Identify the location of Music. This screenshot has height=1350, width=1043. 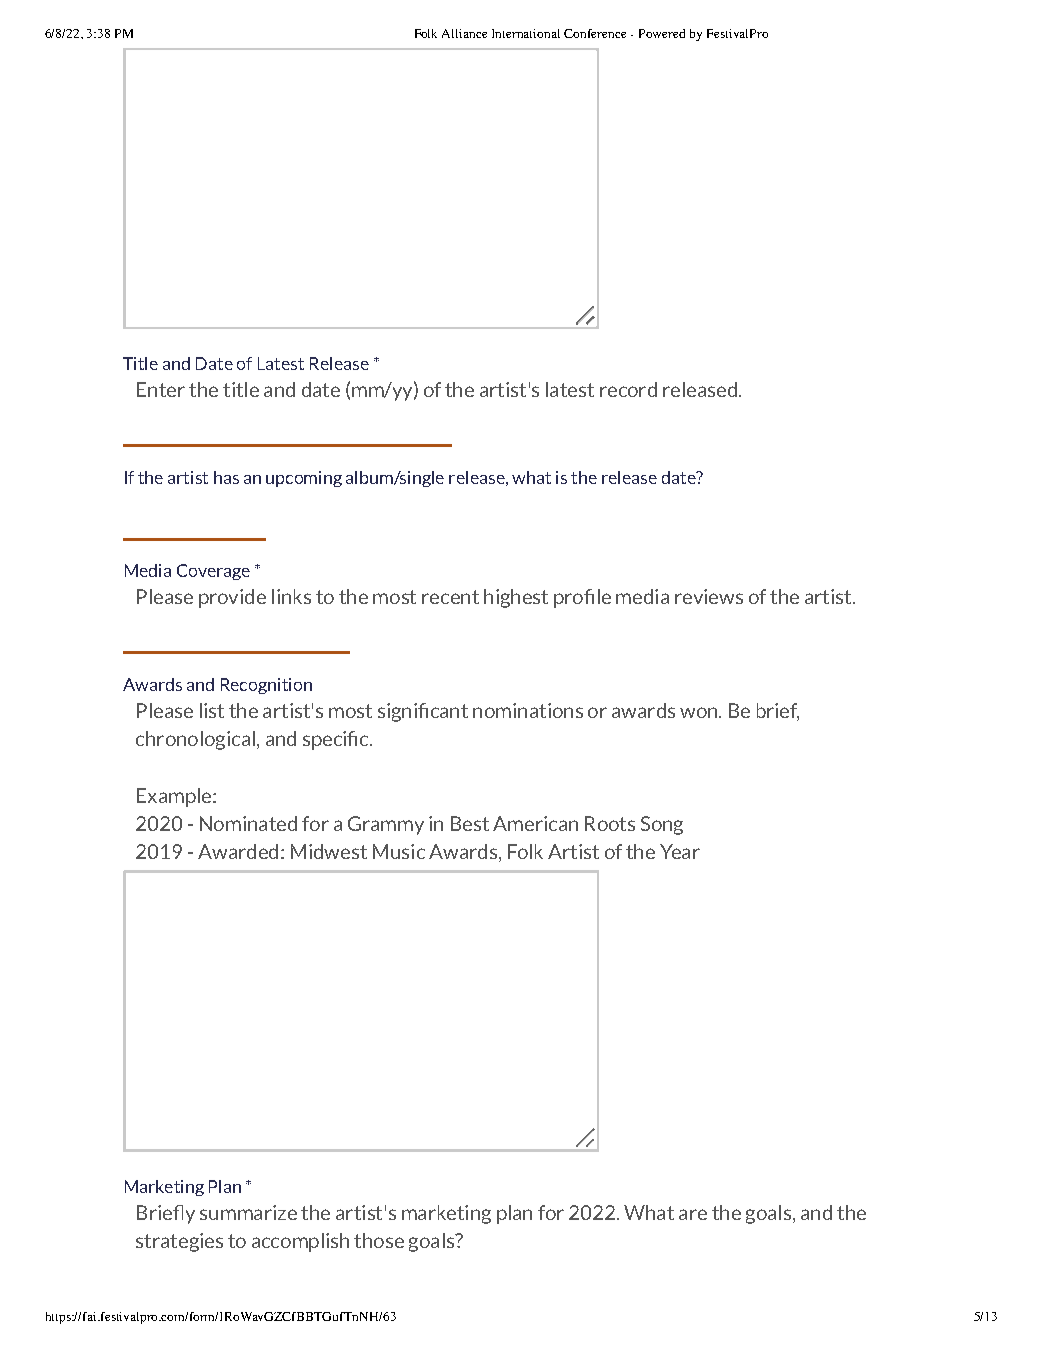
(399, 851).
